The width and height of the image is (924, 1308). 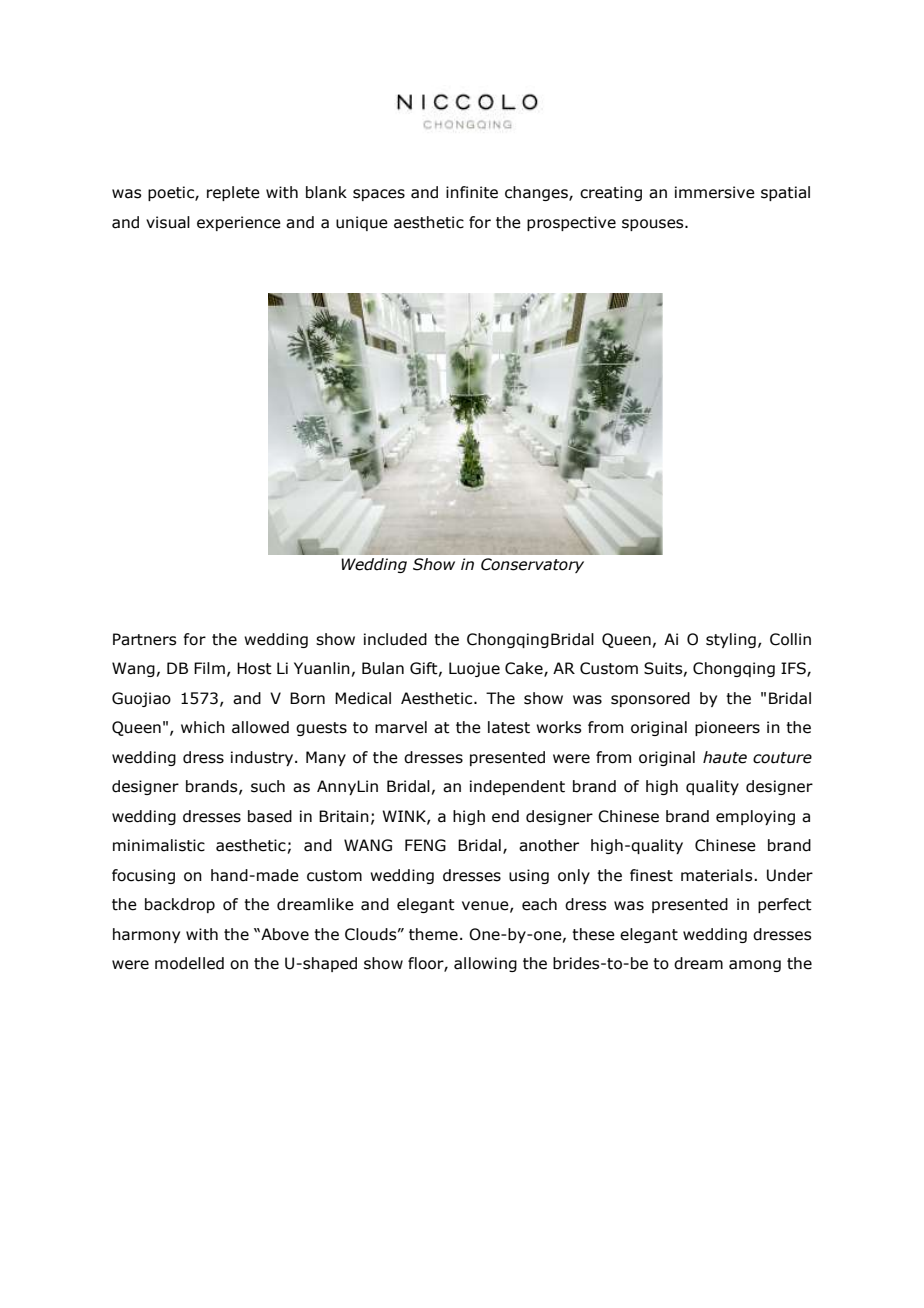 What do you see at coordinates (203, 727) in the image?
I see `which` at bounding box center [203, 727].
